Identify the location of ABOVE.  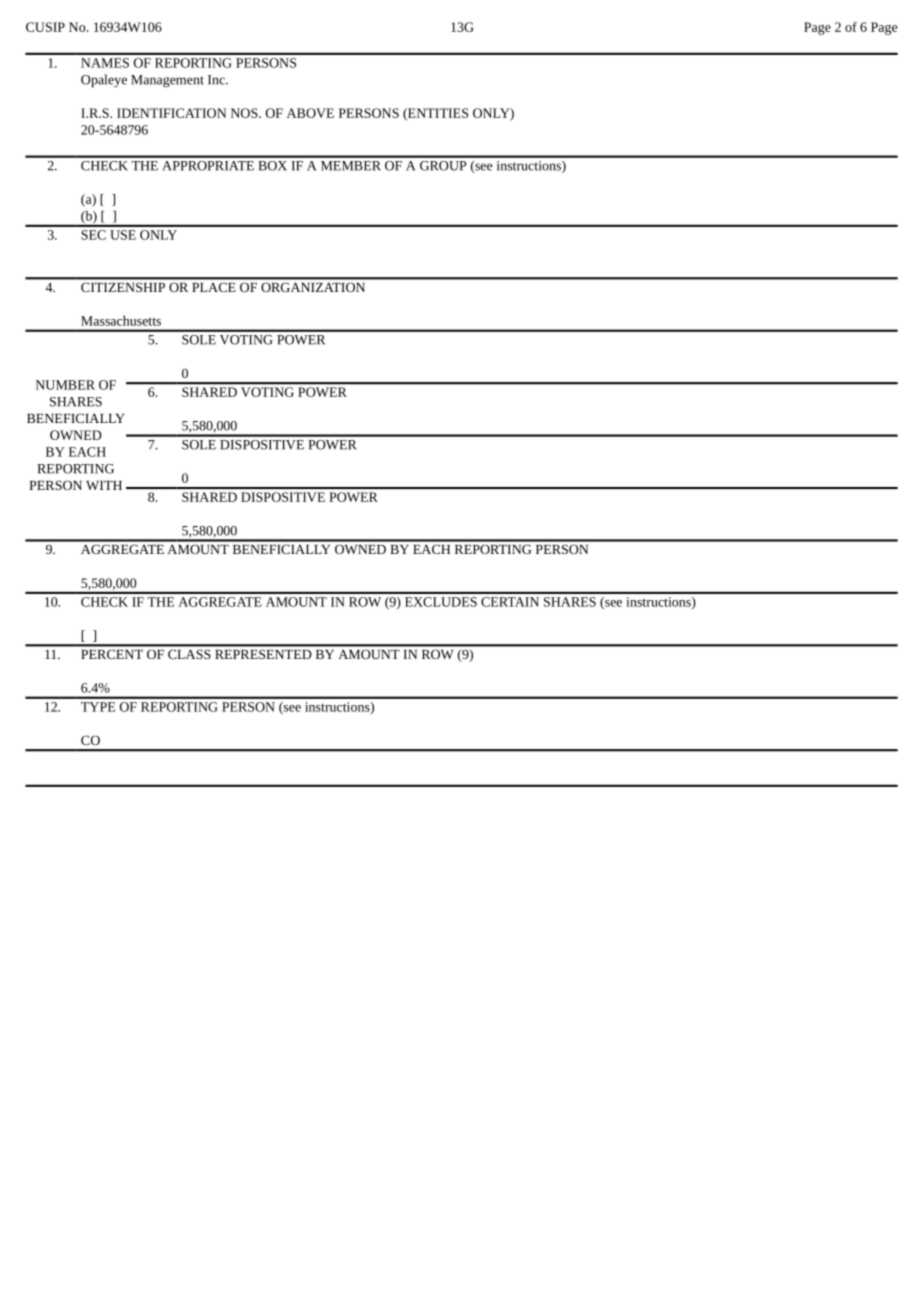
(310, 113).
